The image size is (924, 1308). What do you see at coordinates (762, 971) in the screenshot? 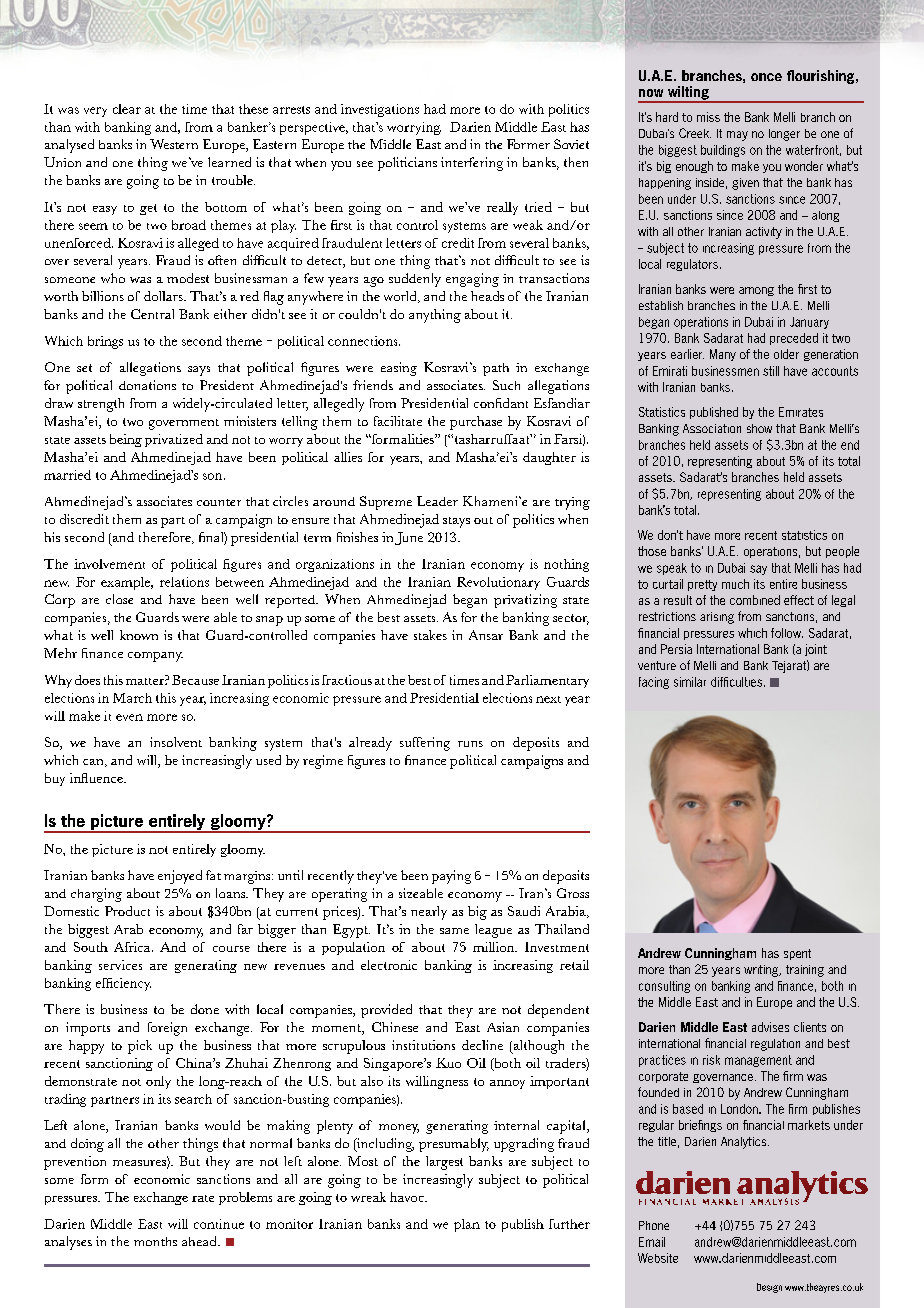
I see `writing` at bounding box center [762, 971].
